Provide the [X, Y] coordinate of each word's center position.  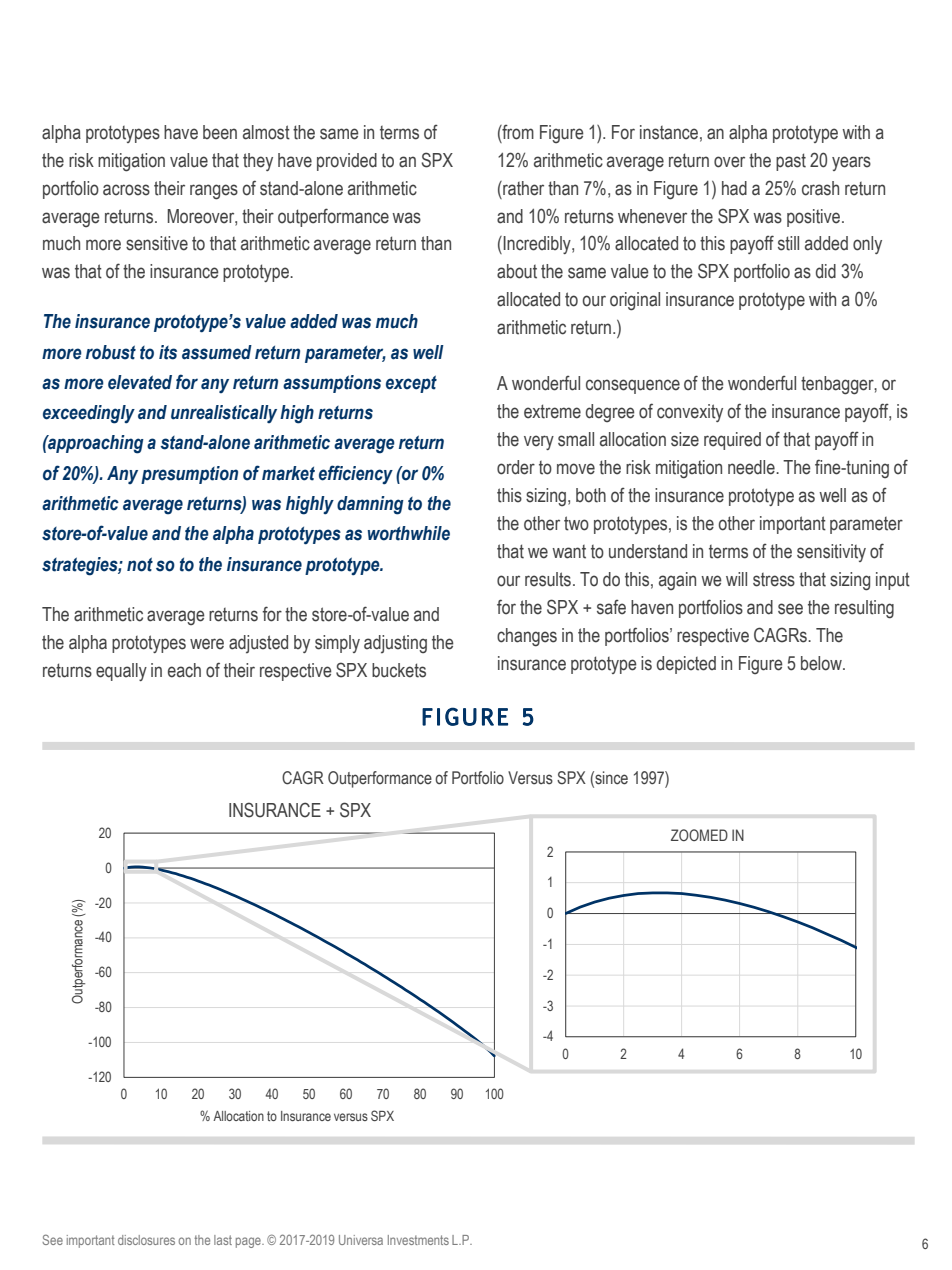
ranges [214, 192]
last [223, 1240]
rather [522, 188]
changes [527, 637]
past [791, 162]
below [822, 663]
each [184, 670]
